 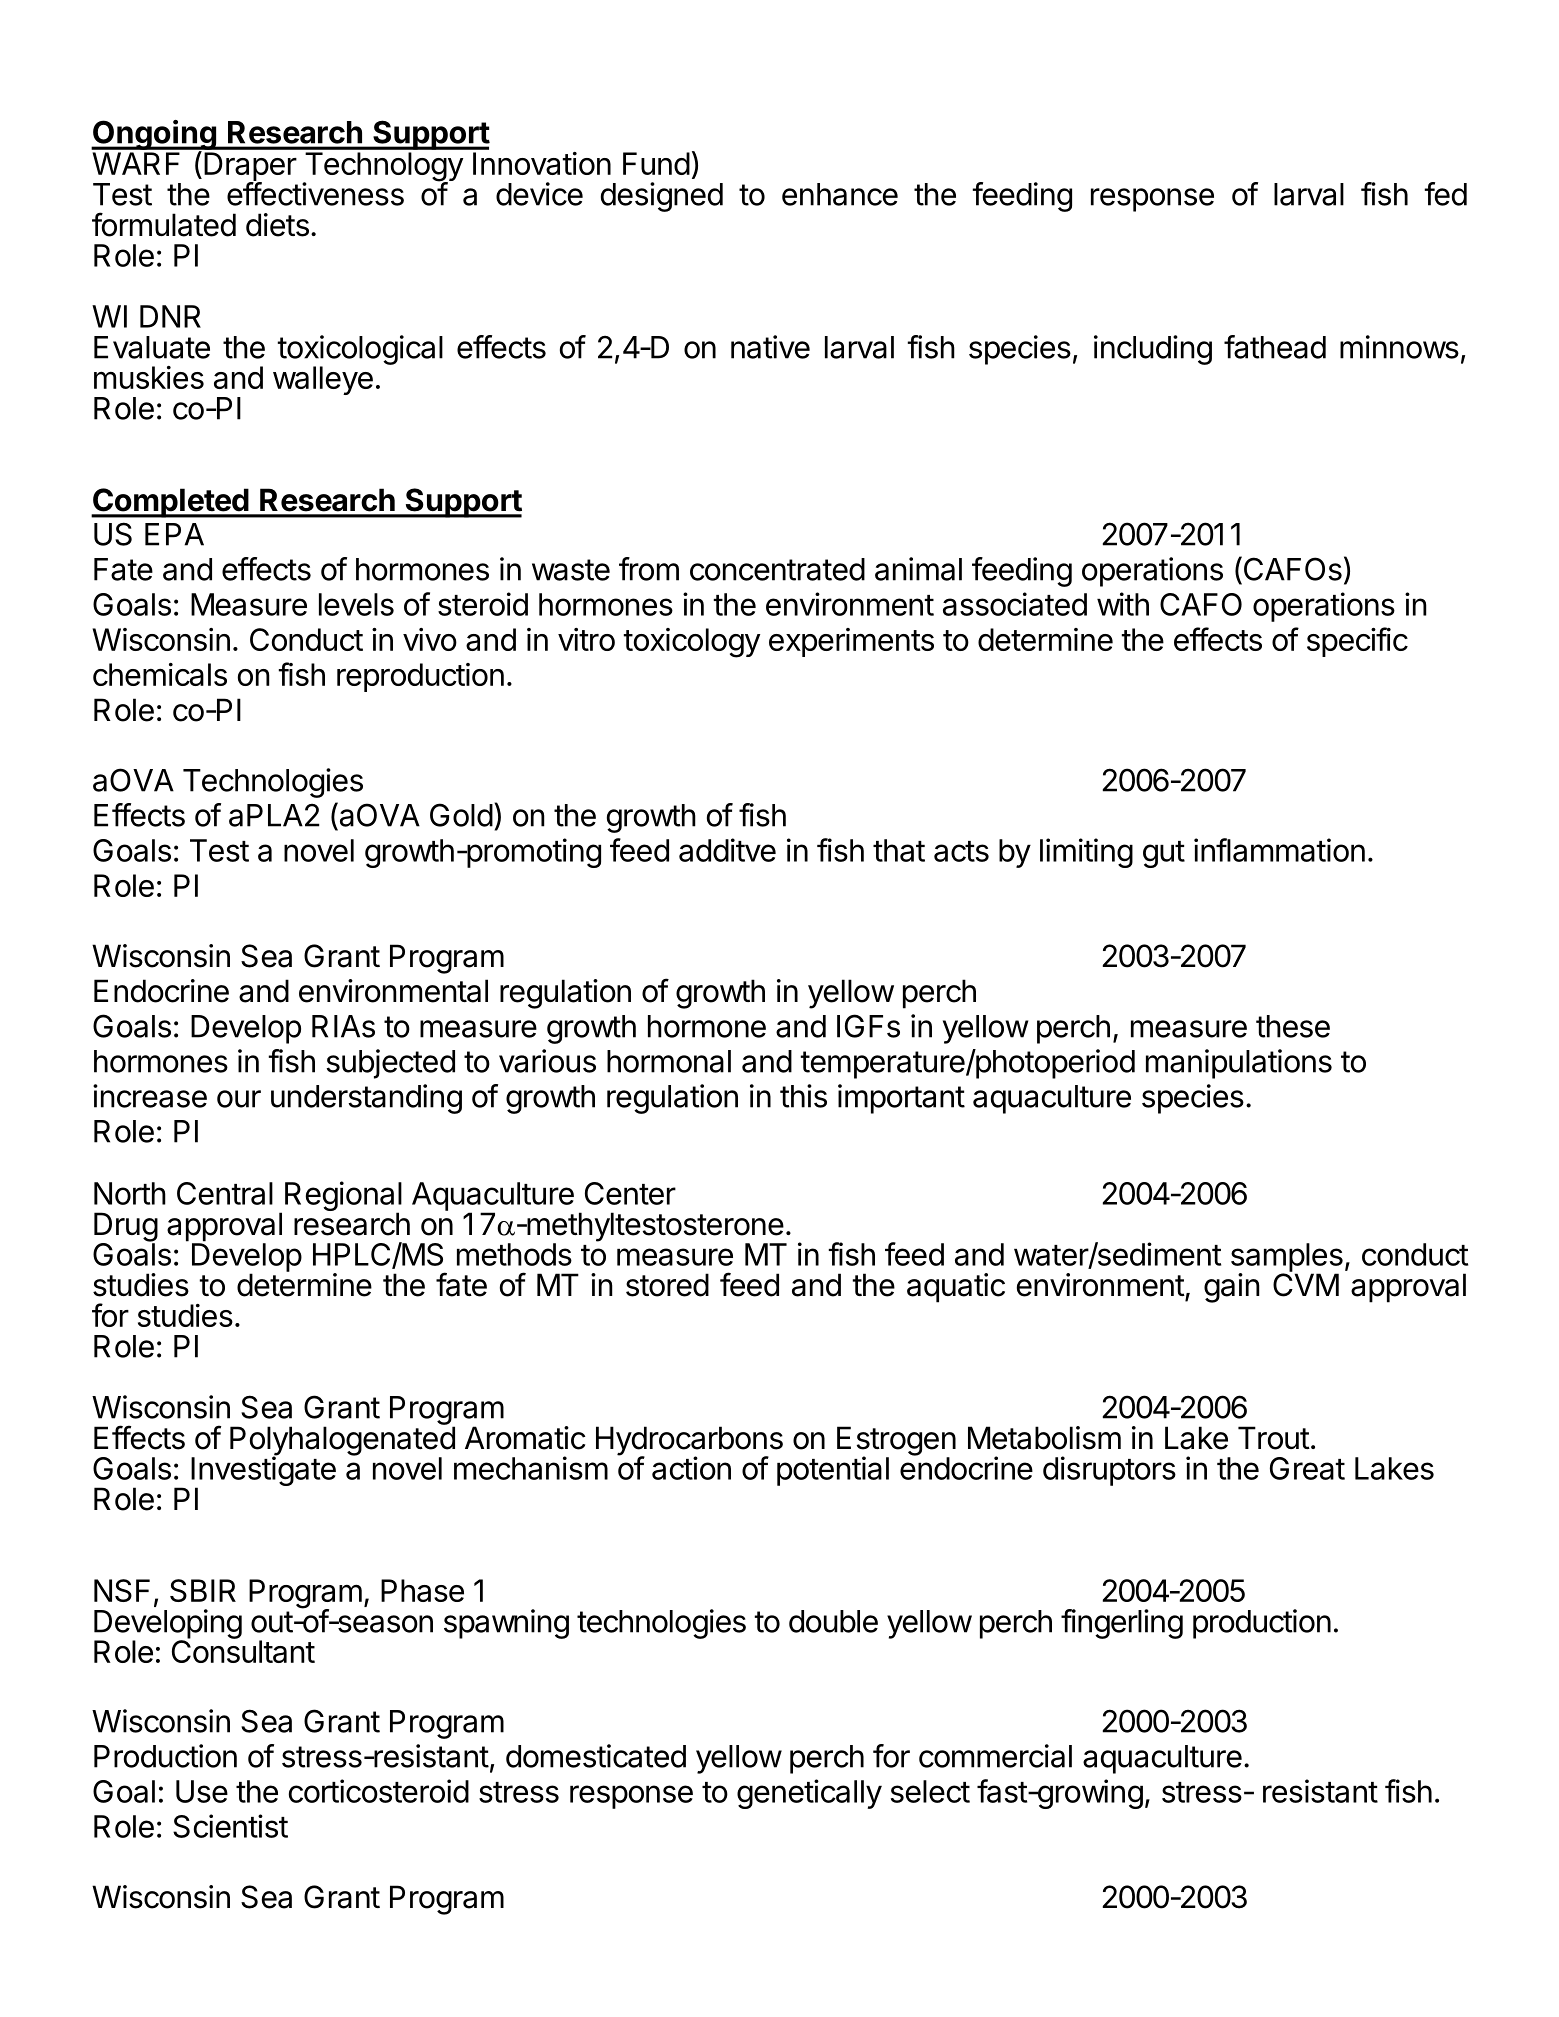 What do you see at coordinates (1287, 1258) in the page?
I see `samples` at bounding box center [1287, 1258].
